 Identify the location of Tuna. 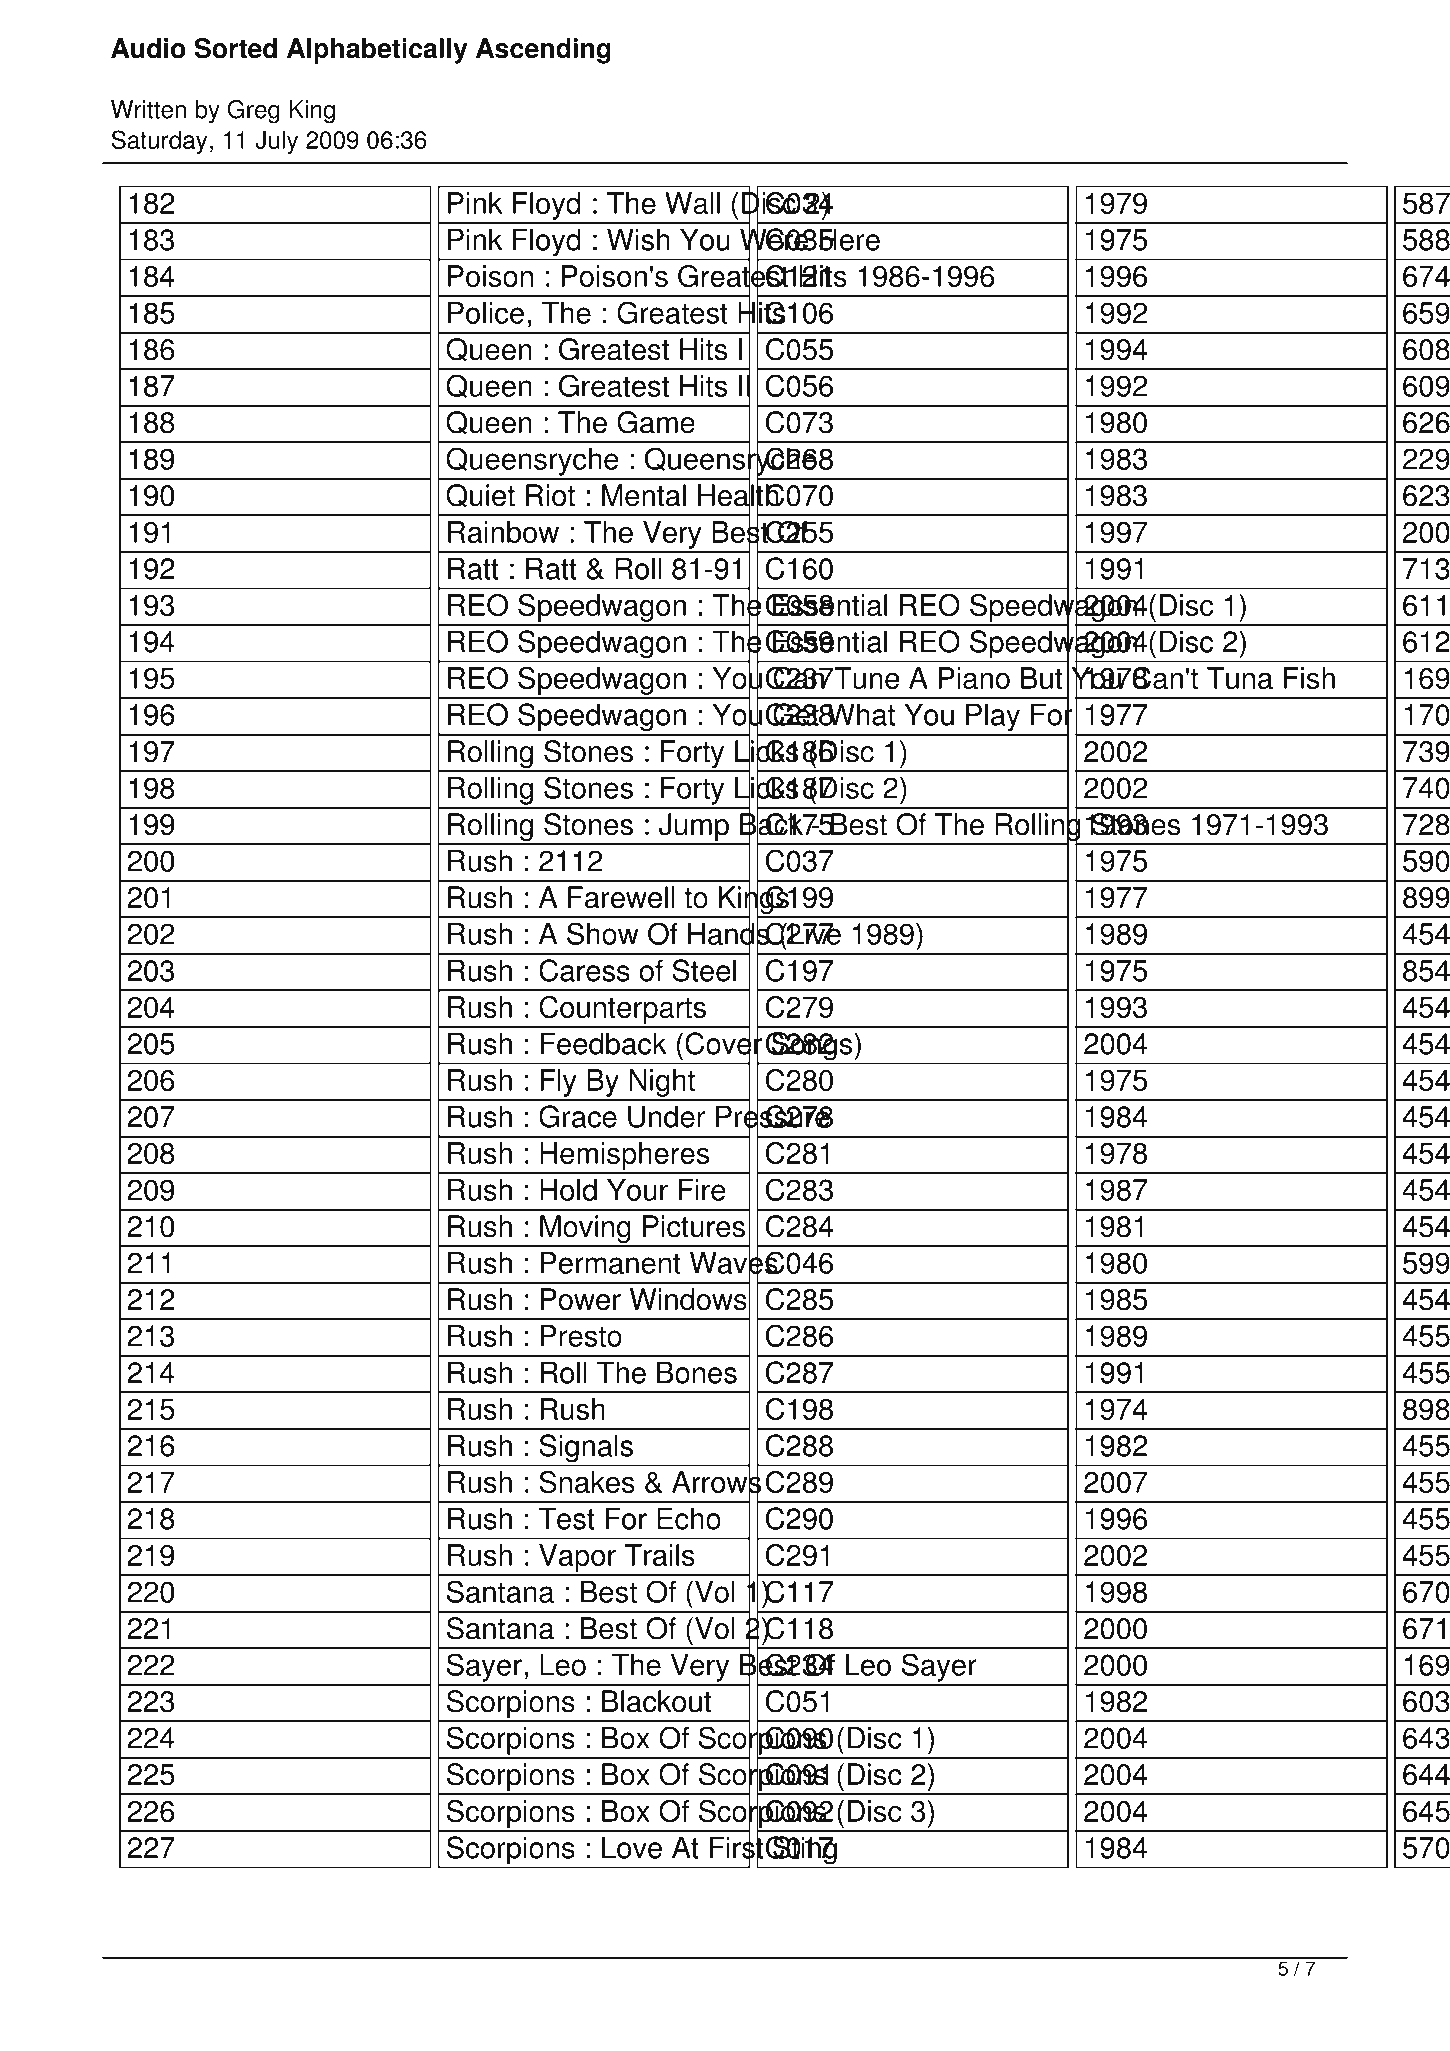
(1240, 678).
